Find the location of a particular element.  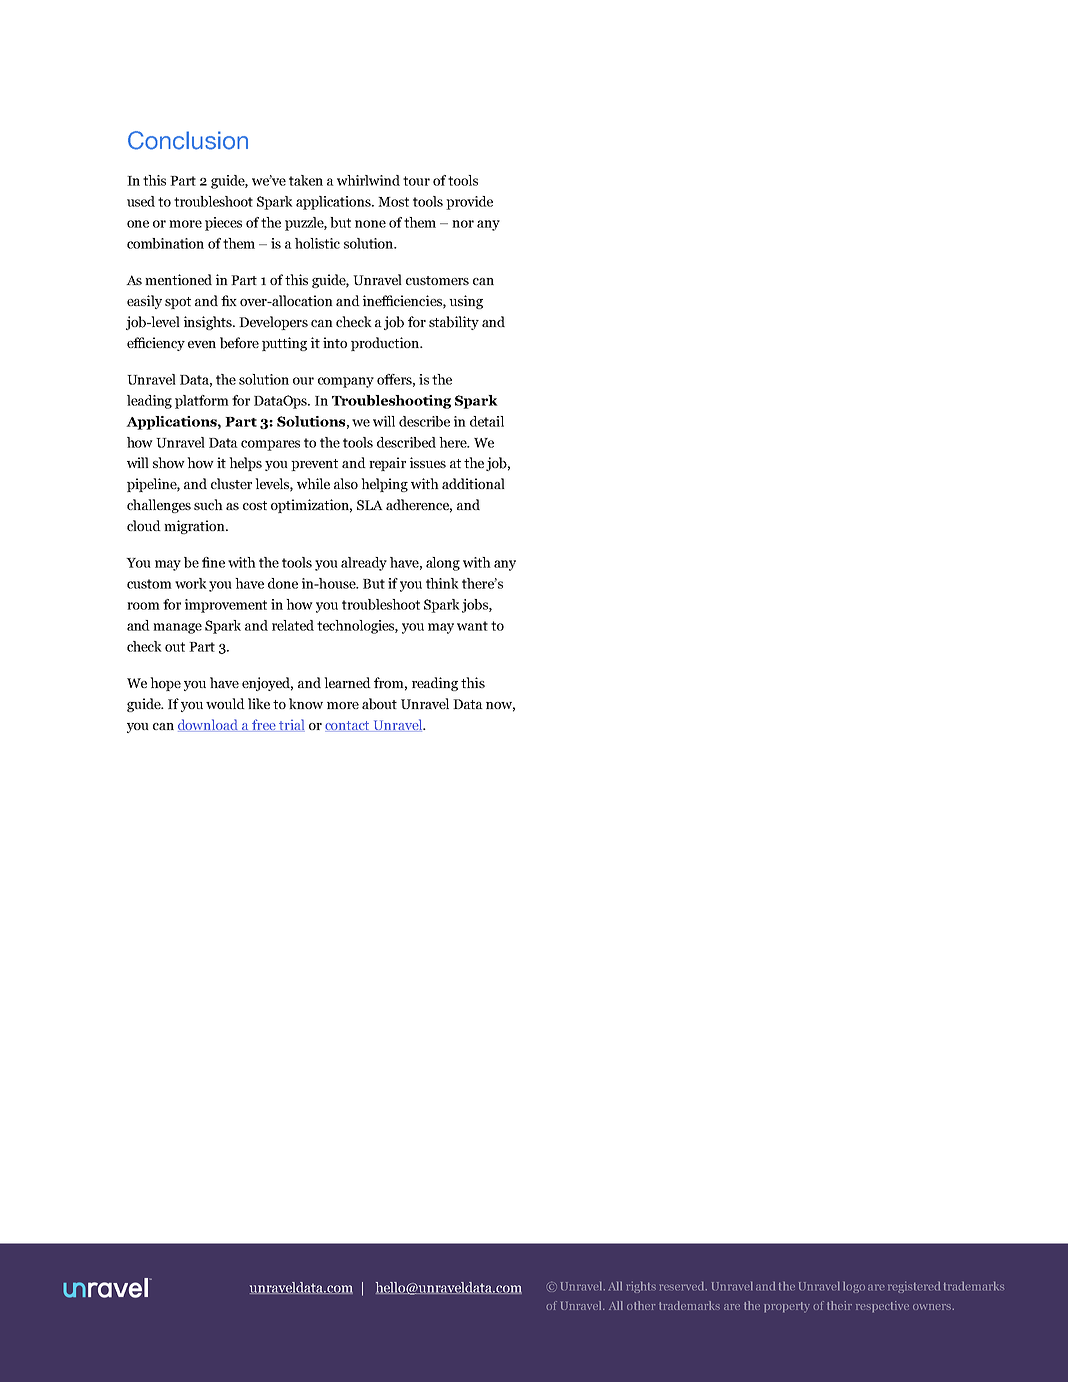

additional is located at coordinates (473, 483).
